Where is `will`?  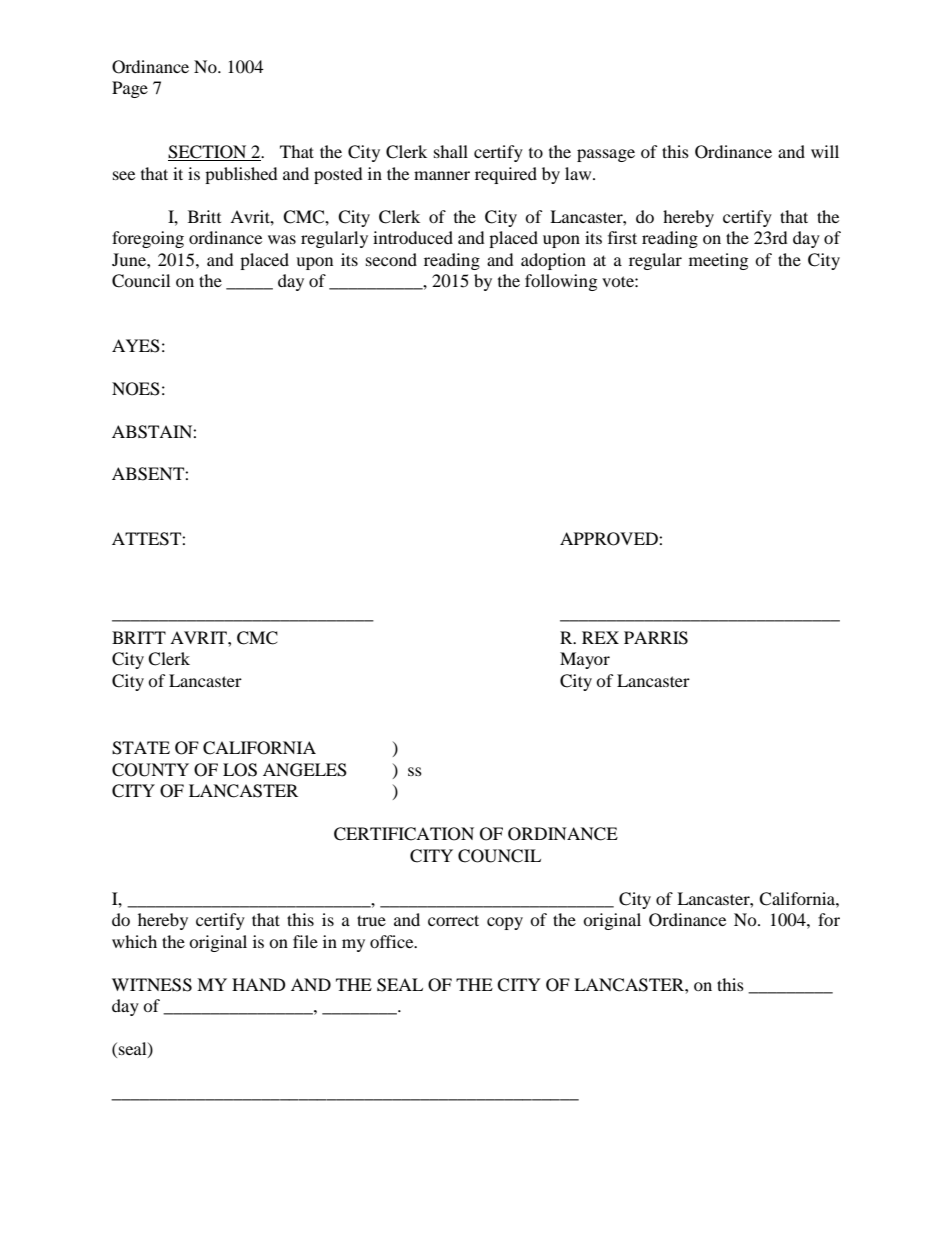
will is located at coordinates (825, 151).
